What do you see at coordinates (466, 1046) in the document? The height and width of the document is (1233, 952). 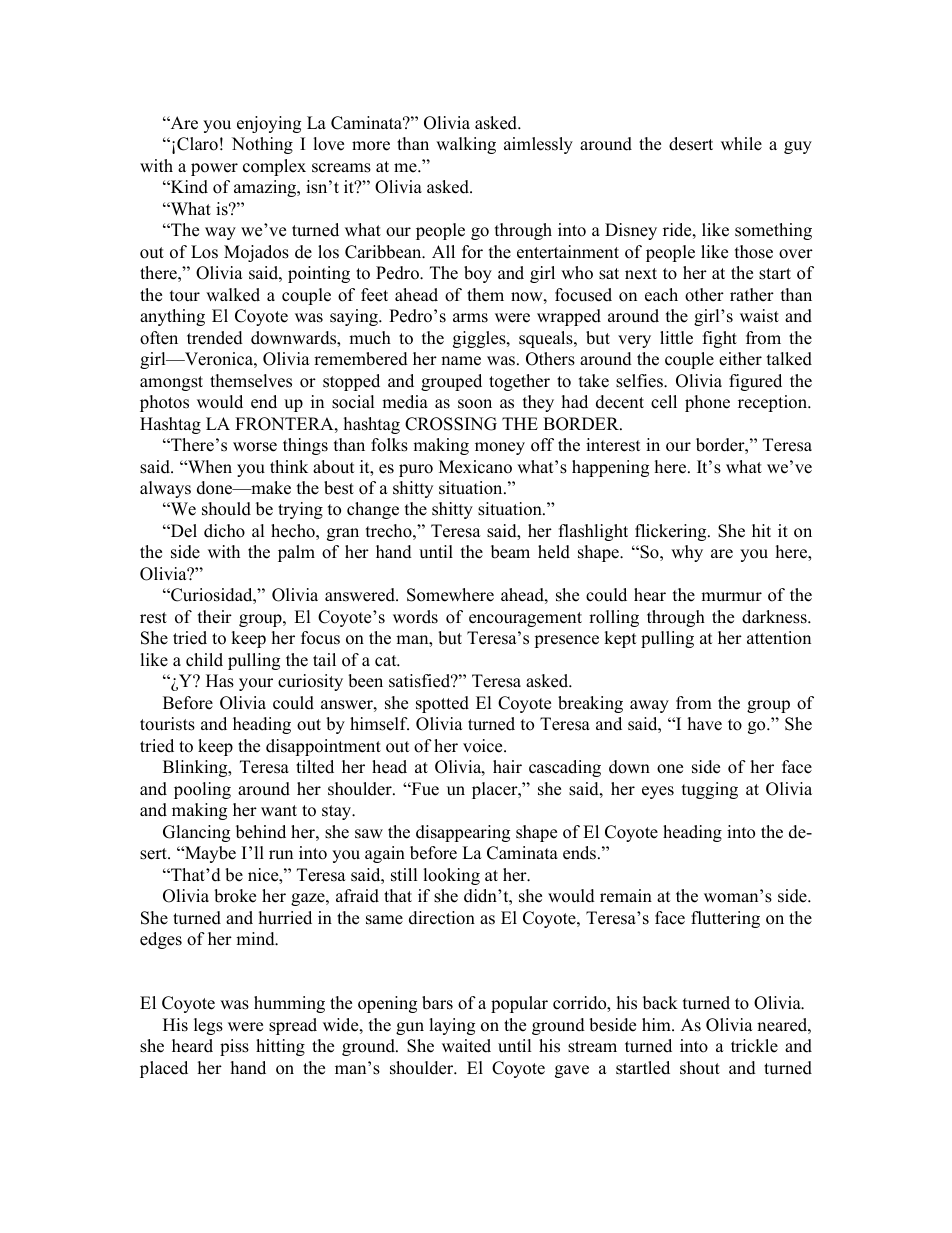 I see `waited` at bounding box center [466, 1046].
